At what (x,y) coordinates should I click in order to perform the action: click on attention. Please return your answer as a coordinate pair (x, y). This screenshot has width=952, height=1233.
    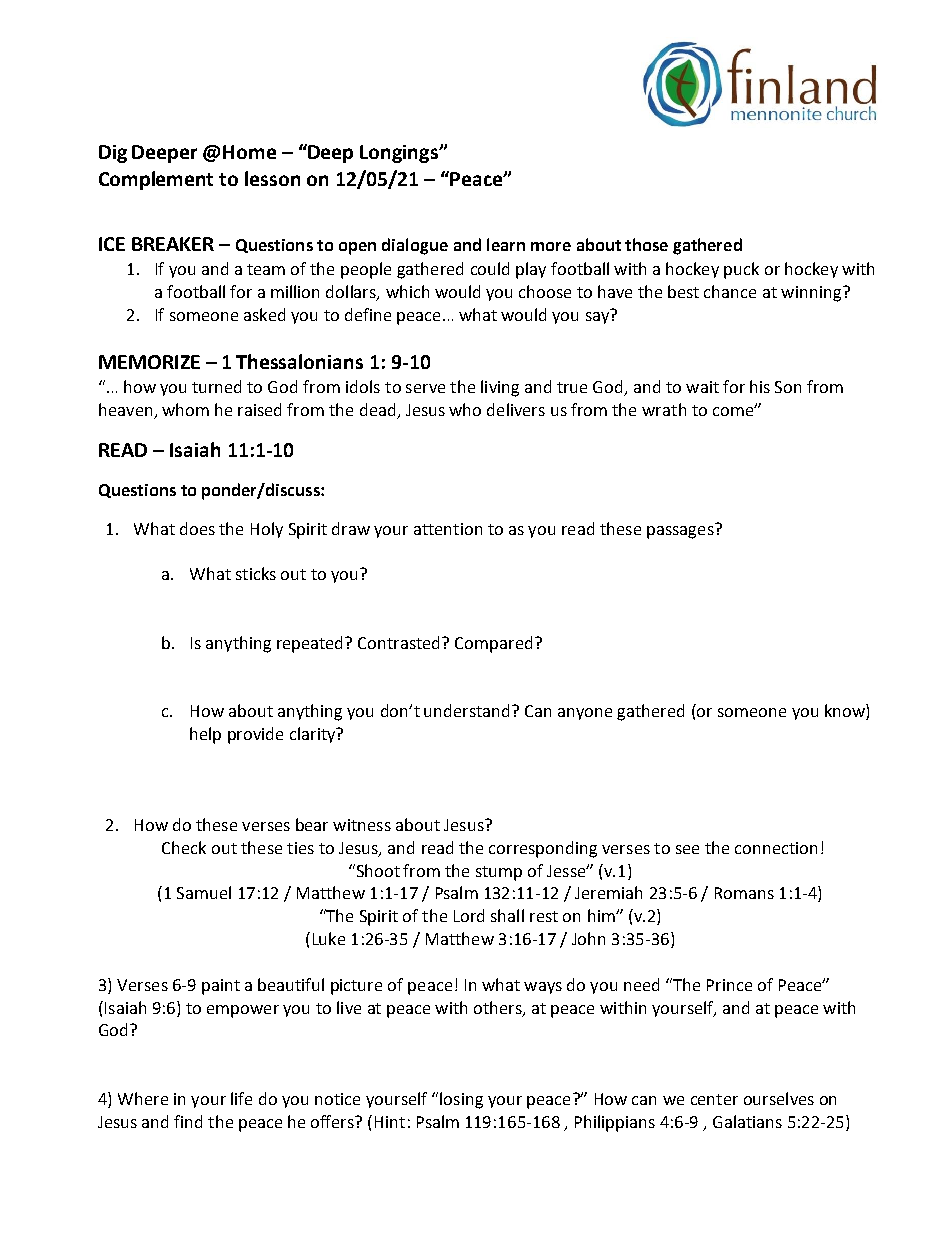
    Looking at the image, I should click on (448, 529).
